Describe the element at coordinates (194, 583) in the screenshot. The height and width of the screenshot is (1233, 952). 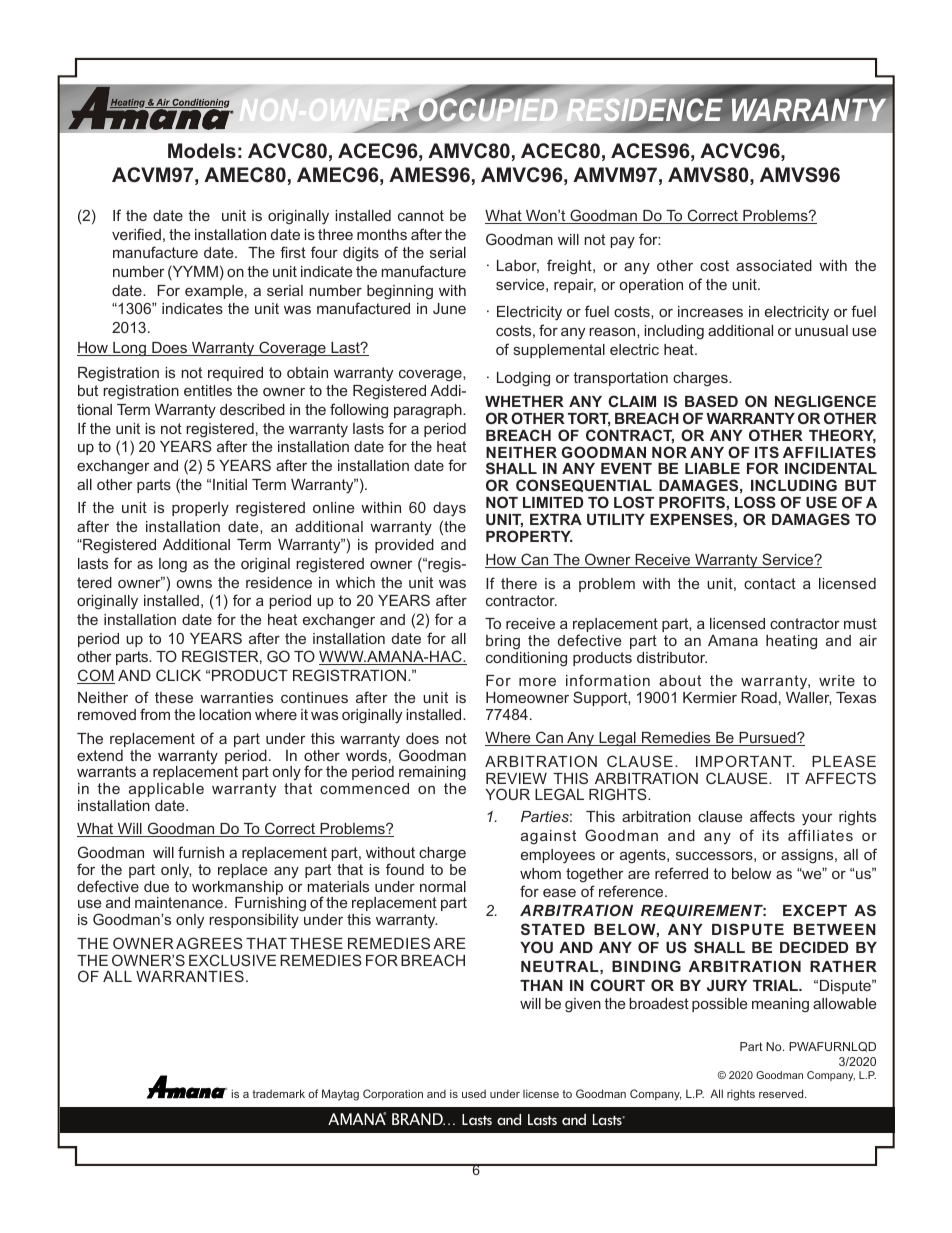
I see `owns` at that location.
